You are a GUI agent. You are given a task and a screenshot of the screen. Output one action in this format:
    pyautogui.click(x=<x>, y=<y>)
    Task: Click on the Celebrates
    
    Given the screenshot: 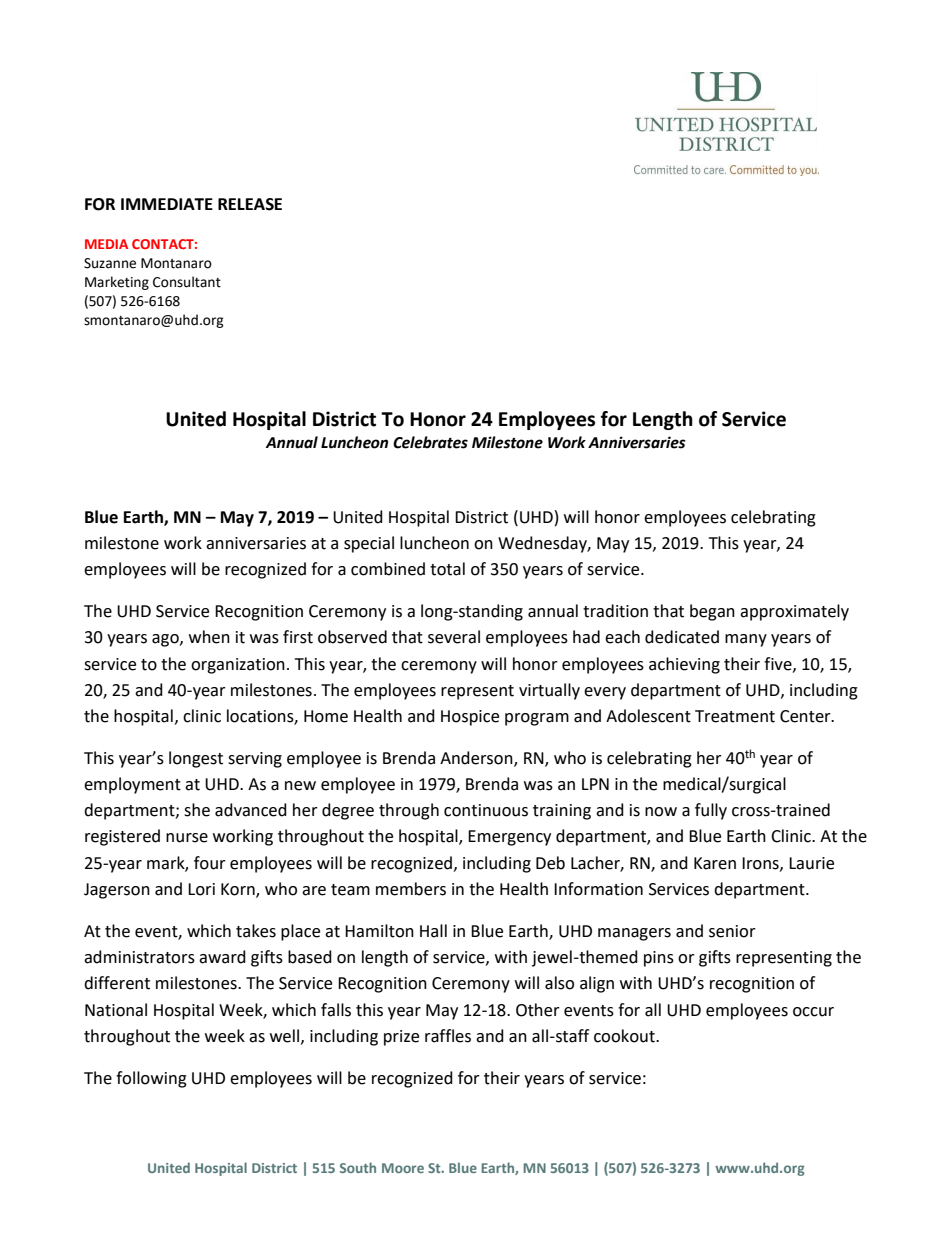 What is the action you would take?
    pyautogui.click(x=430, y=442)
